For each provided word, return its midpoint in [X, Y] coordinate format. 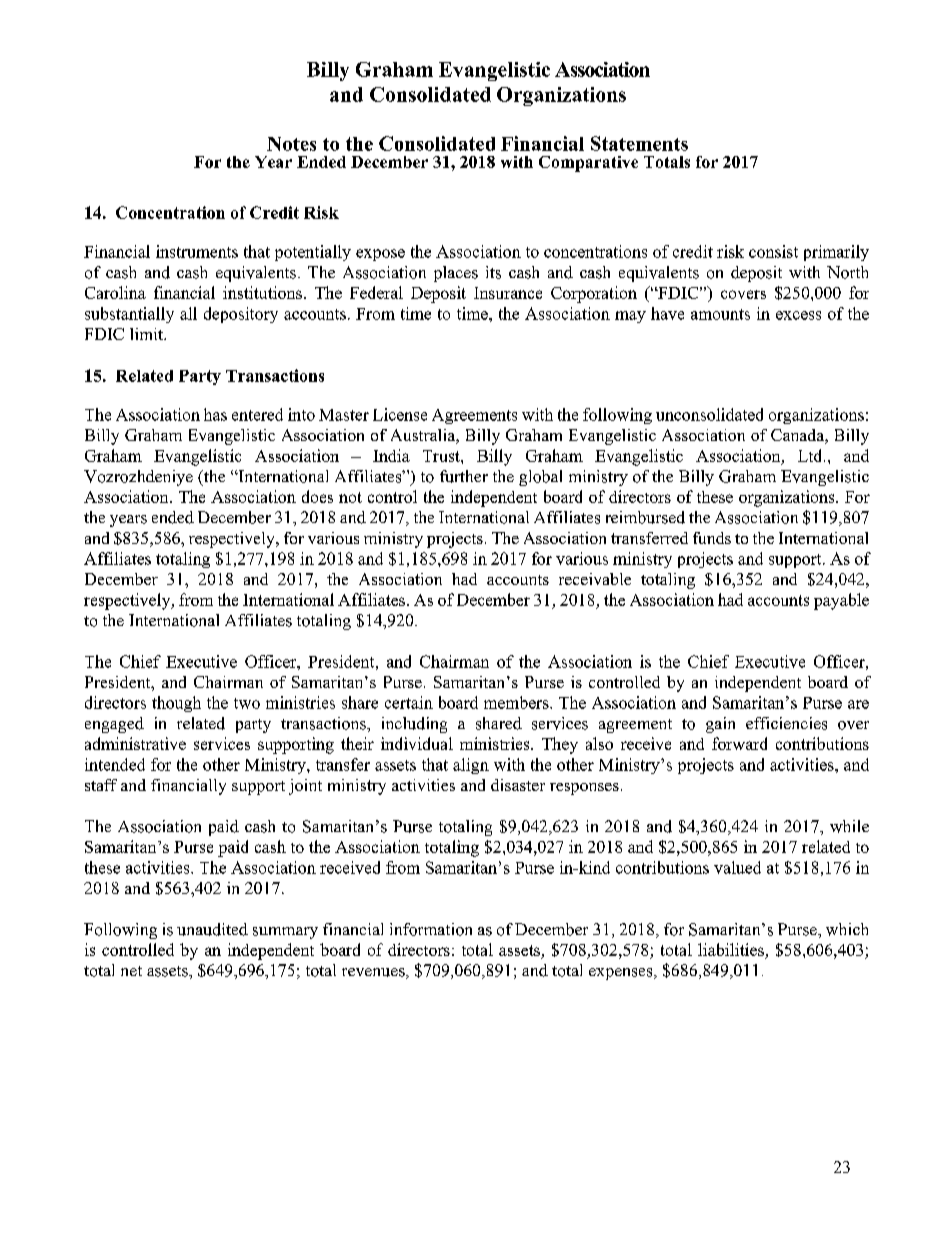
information [431, 929]
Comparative [588, 164]
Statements [639, 143]
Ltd [811, 455]
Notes [291, 144]
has [215, 414]
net [131, 971]
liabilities [731, 949]
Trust [442, 456]
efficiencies [786, 723]
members [517, 702]
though [176, 704]
